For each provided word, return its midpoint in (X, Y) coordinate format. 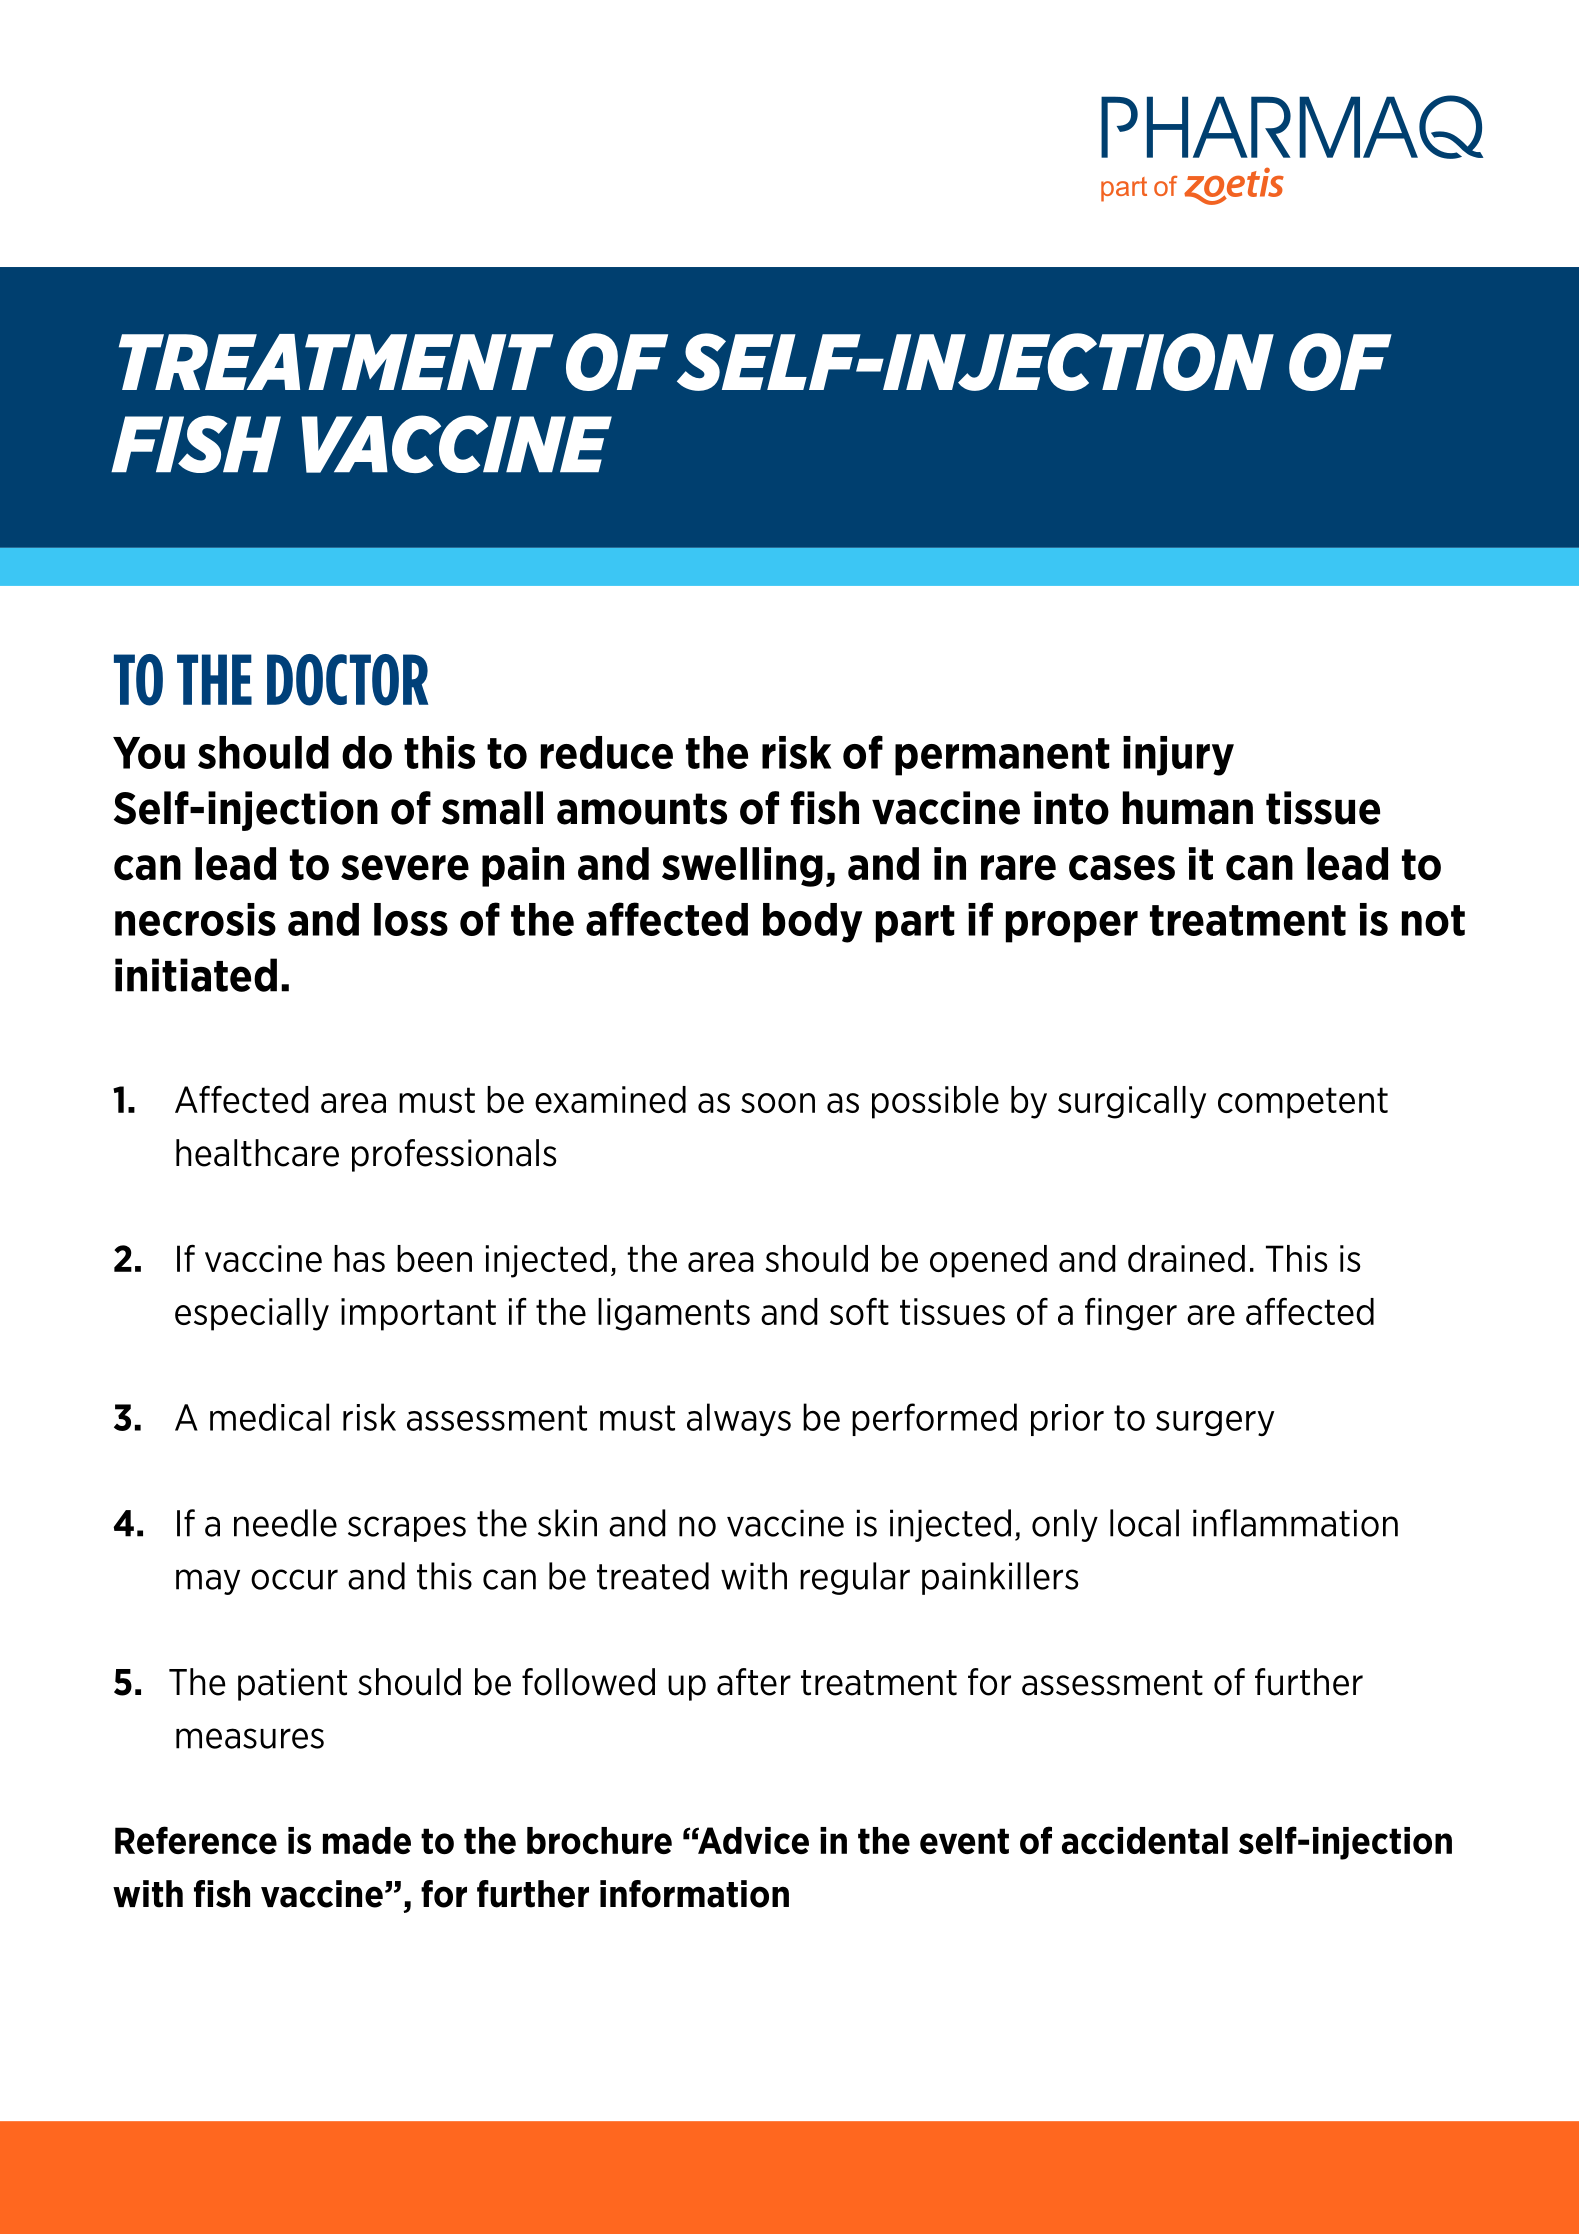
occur (294, 1579)
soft (859, 1311)
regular (855, 1578)
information (694, 1894)
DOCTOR (347, 680)
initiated (196, 975)
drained (1186, 1258)
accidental (1145, 1840)
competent (1303, 1103)
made (367, 1840)
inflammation (1295, 1523)
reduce (607, 752)
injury (1178, 756)
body (813, 923)
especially (252, 1314)
